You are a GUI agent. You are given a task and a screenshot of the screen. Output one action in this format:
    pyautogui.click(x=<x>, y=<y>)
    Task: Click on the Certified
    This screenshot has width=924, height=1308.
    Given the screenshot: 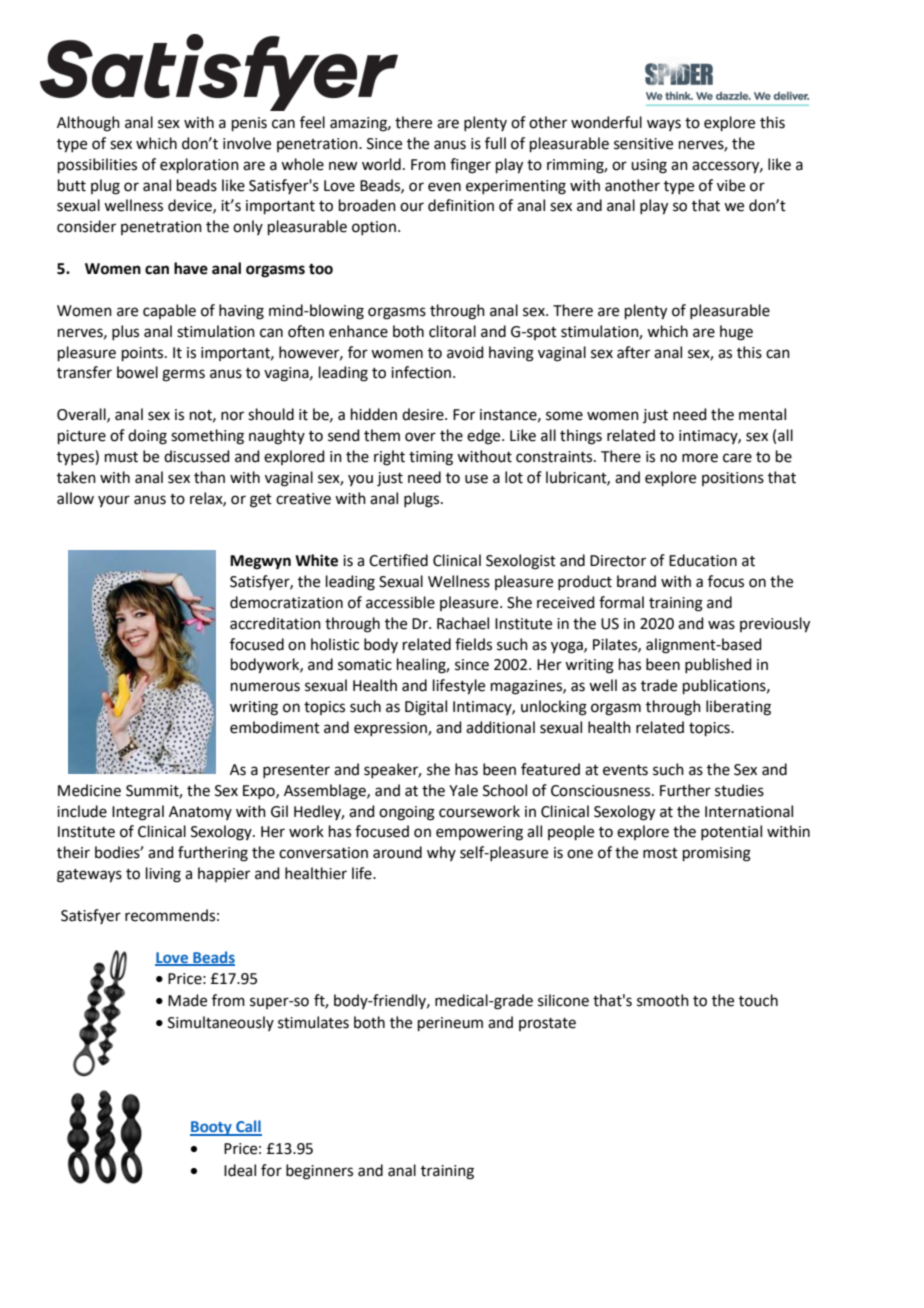 What is the action you would take?
    pyautogui.click(x=398, y=560)
